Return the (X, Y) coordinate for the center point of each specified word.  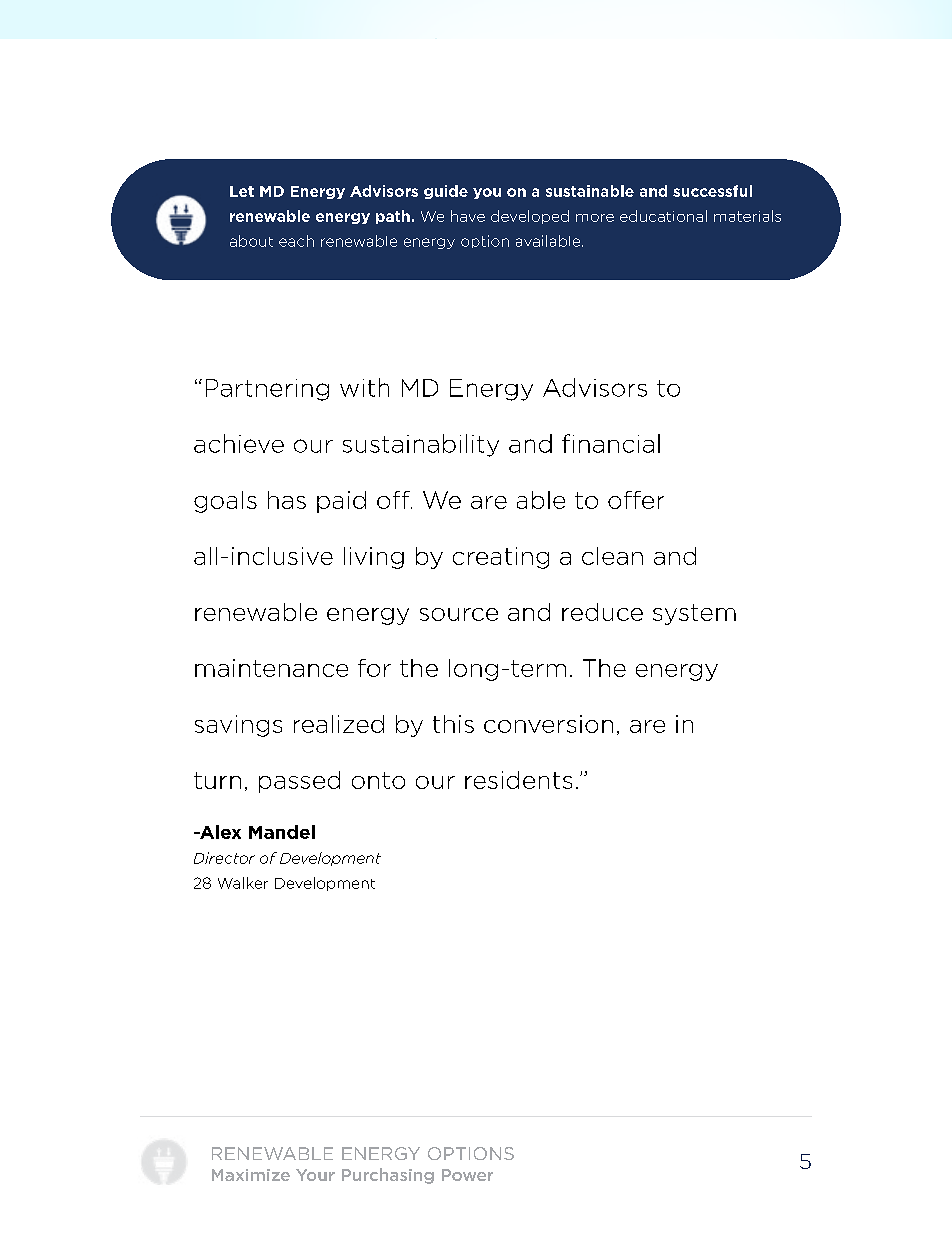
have (468, 216)
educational (663, 216)
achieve (239, 443)
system (694, 614)
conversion (548, 724)
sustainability (421, 445)
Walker (243, 883)
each (296, 241)
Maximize (251, 1175)
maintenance (271, 668)
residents (518, 780)
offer (636, 500)
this (453, 724)
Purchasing (388, 1176)
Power (467, 1175)
